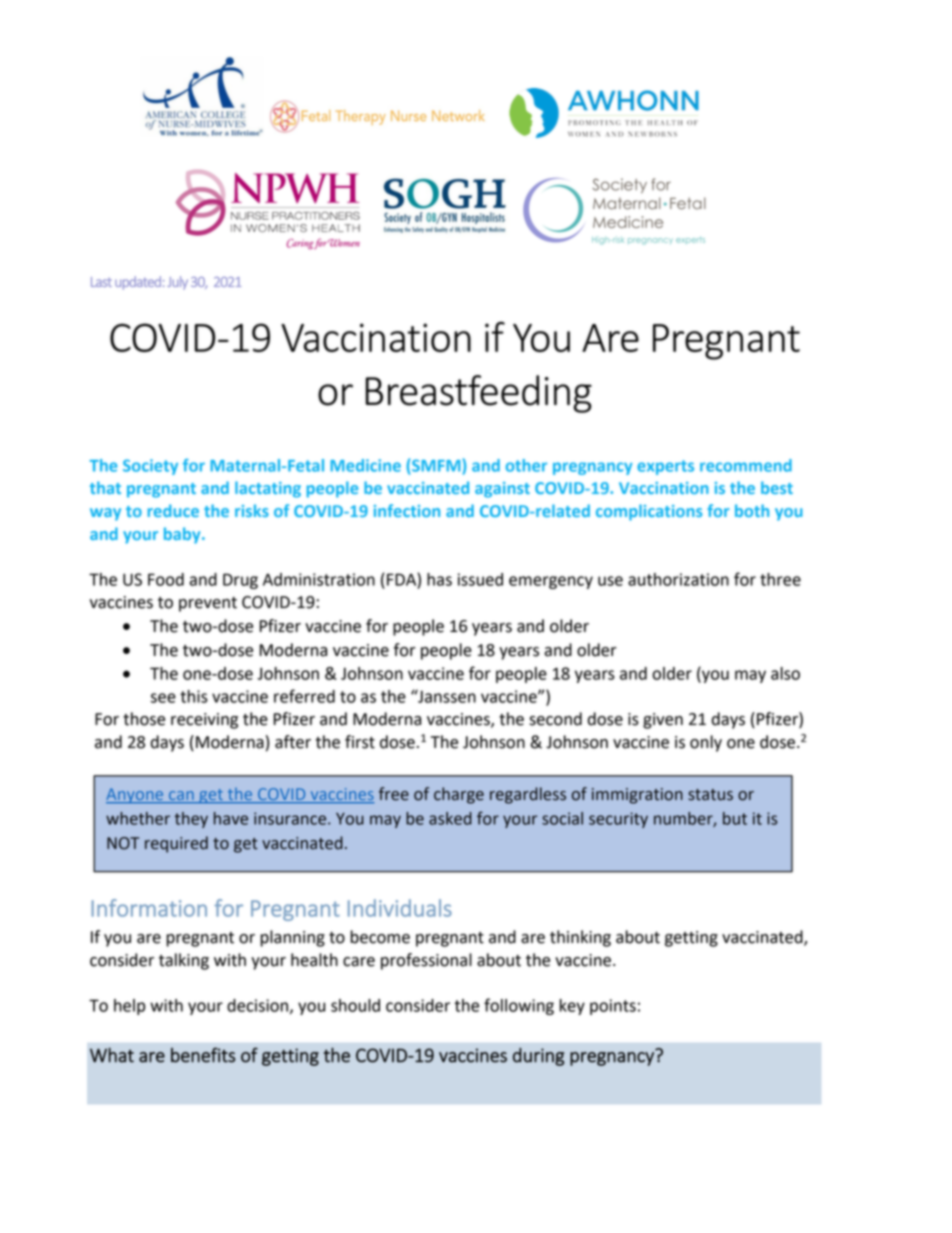  I want to click on this, so click(194, 696).
